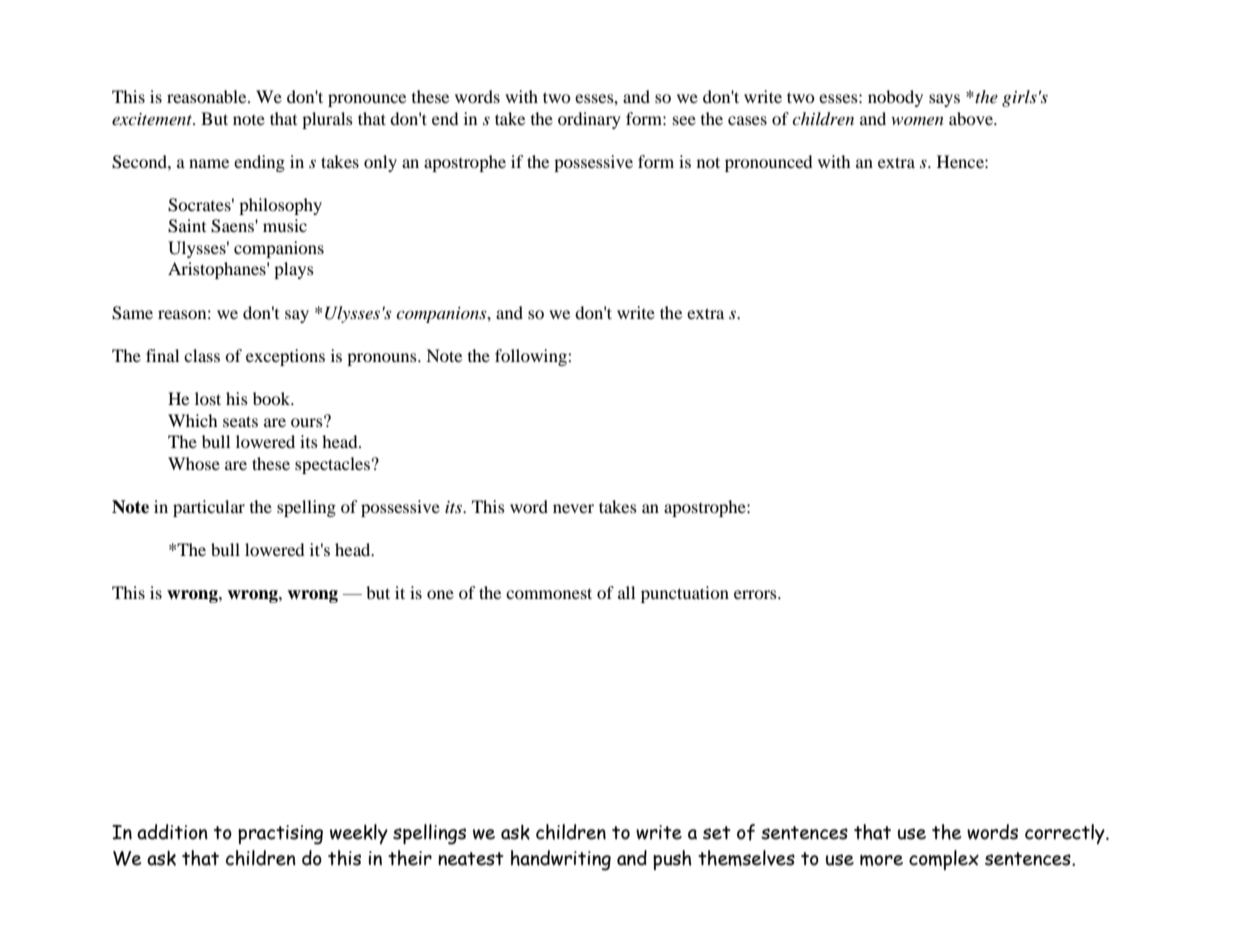 The height and width of the page is (952, 1233). What do you see at coordinates (589, 120) in the page?
I see `ordinary` at bounding box center [589, 120].
